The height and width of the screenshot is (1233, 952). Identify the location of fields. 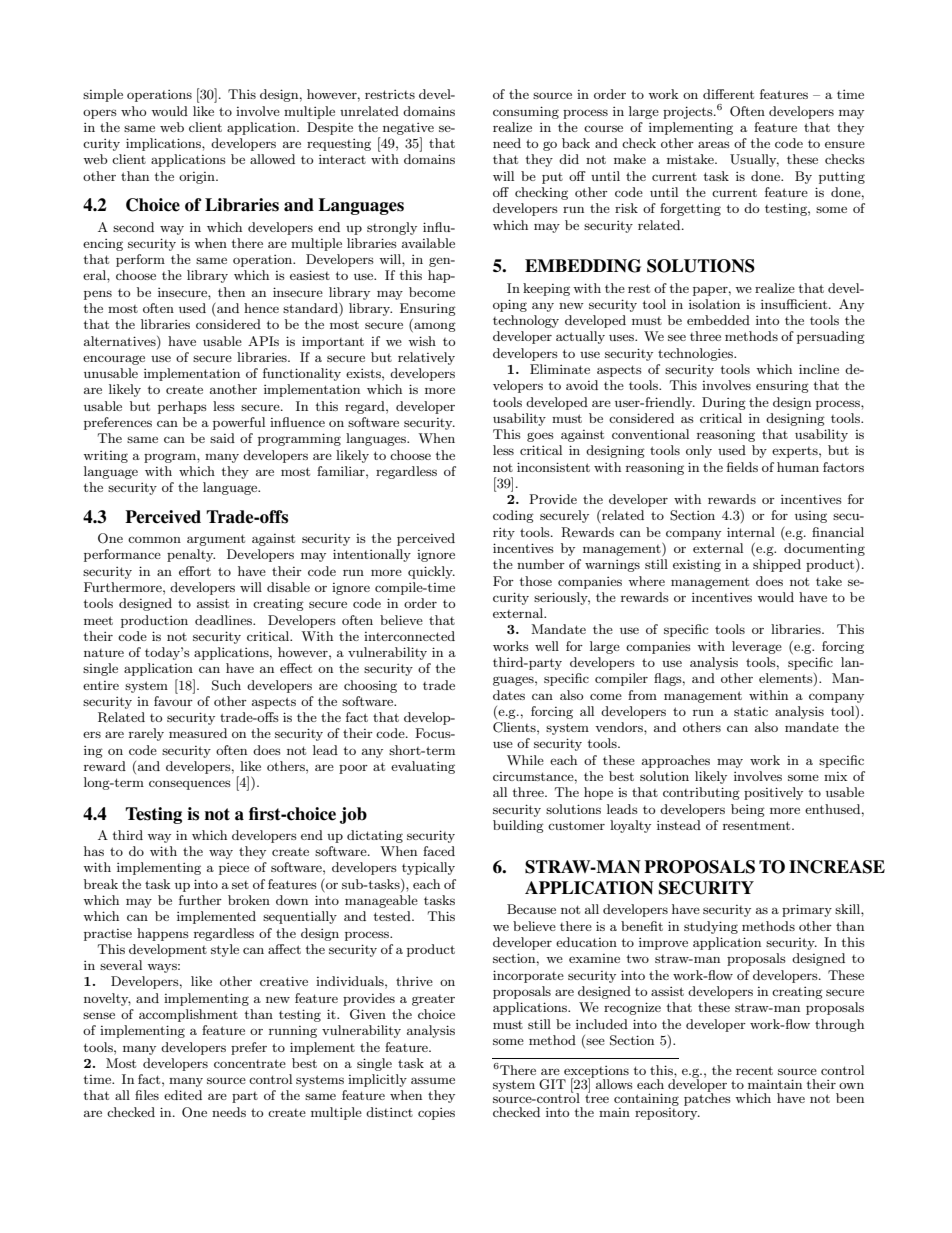
(742, 467).
